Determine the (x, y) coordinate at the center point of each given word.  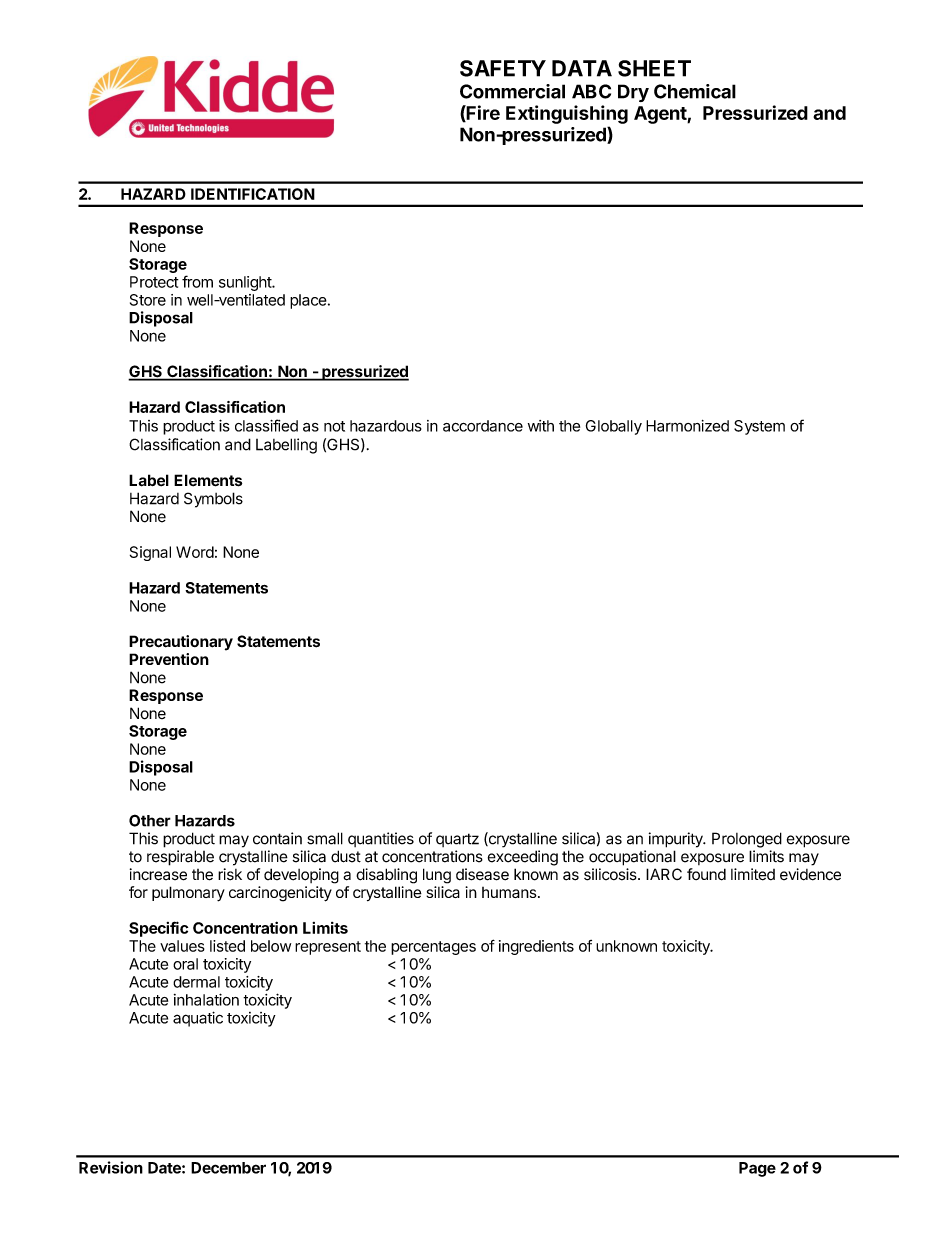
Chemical (695, 91)
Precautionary (181, 643)
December (228, 1168)
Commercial (512, 91)
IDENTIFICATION (253, 194)
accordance (483, 426)
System (759, 427)
